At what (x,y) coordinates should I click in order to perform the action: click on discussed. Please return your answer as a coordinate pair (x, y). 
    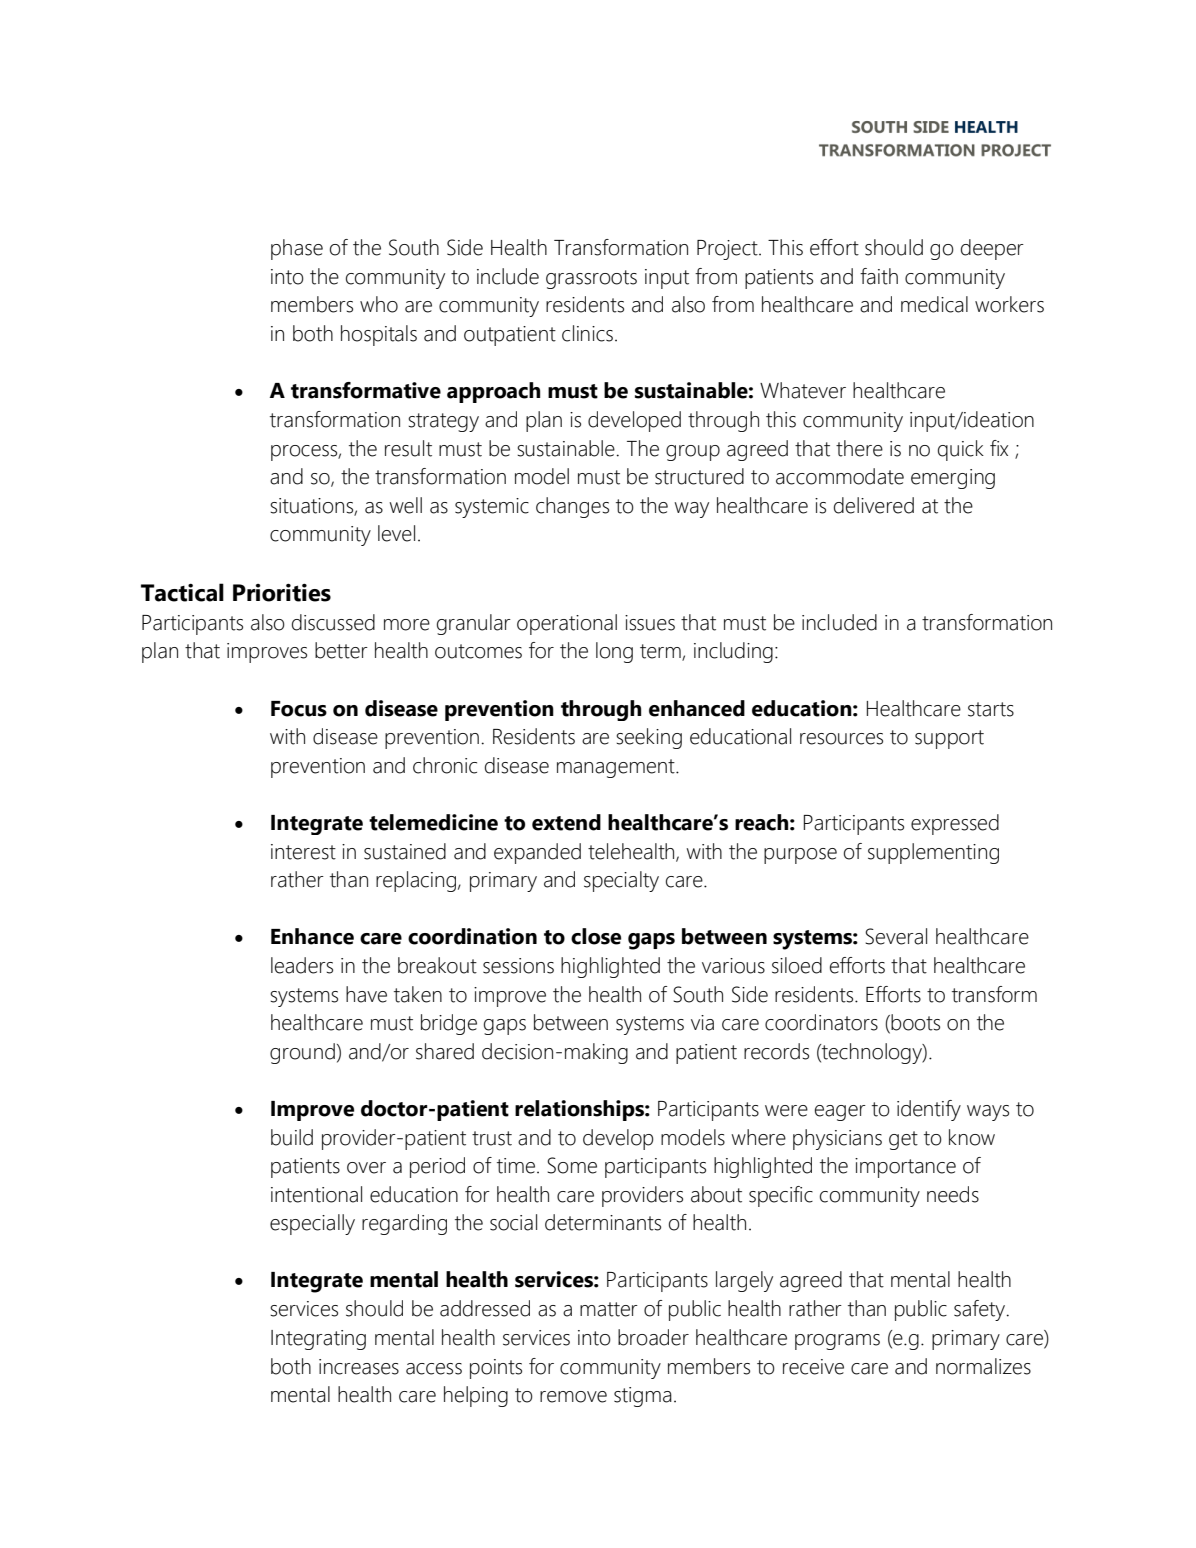
    Looking at the image, I should click on (333, 622).
